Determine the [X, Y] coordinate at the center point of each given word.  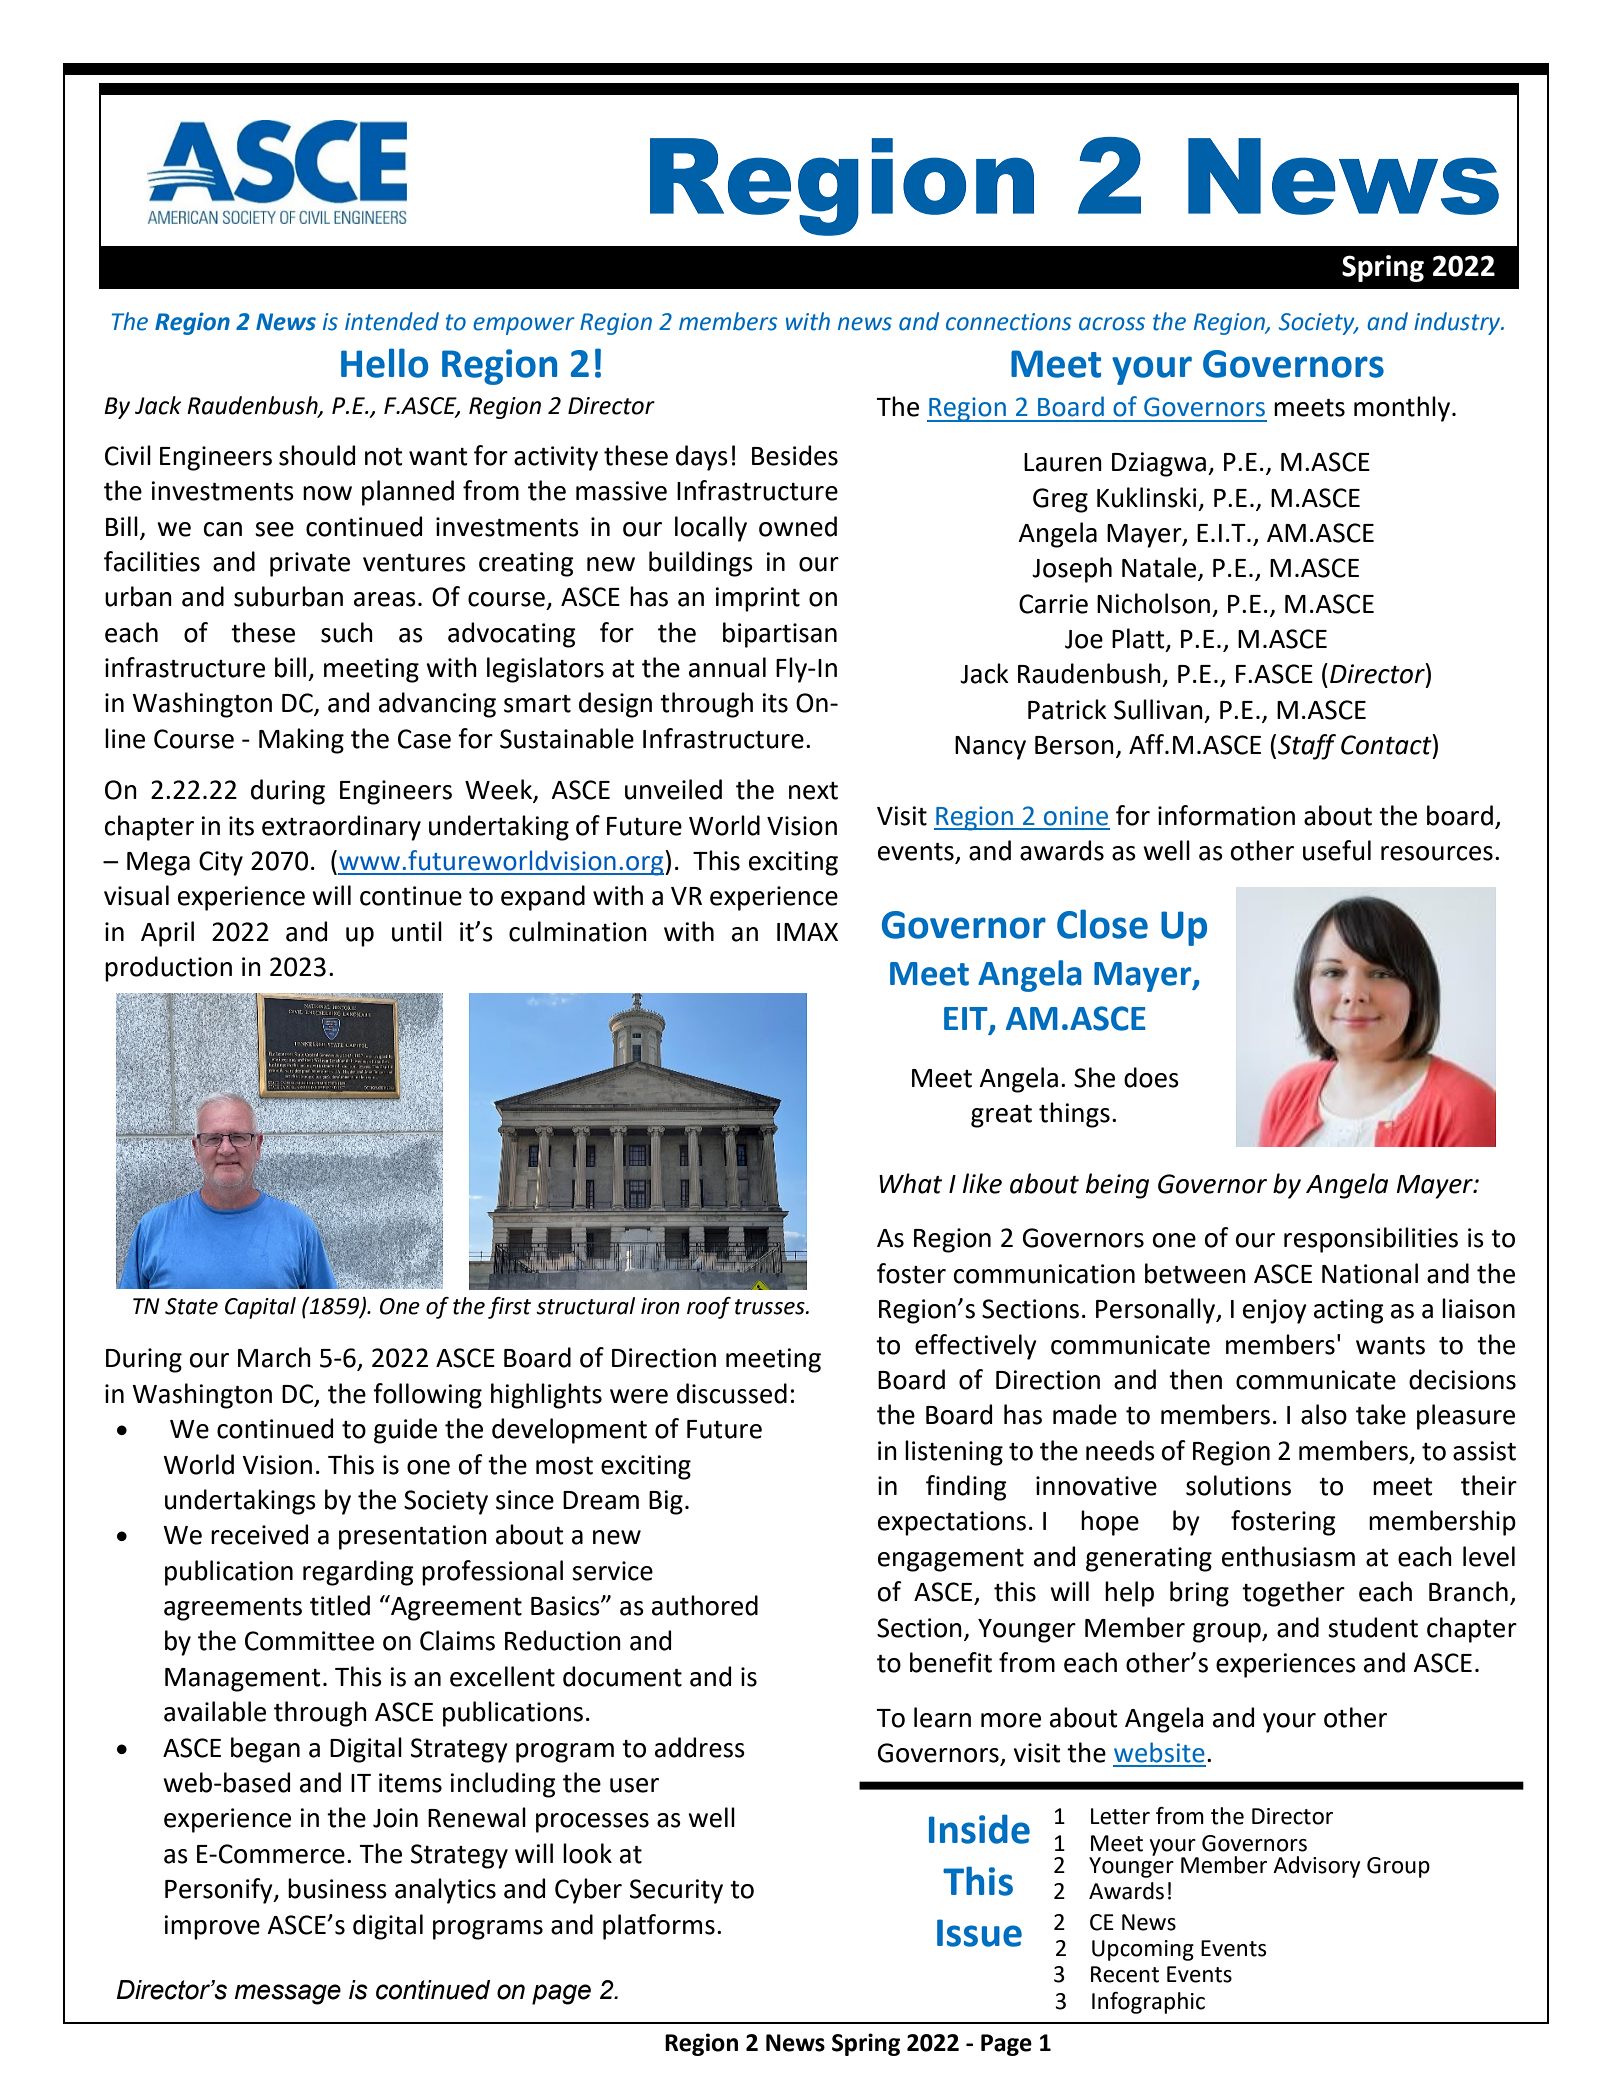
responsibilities [1371, 1240]
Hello [384, 363]
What [910, 1183]
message [288, 1994]
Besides [795, 455]
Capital [260, 1308]
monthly [1403, 409]
